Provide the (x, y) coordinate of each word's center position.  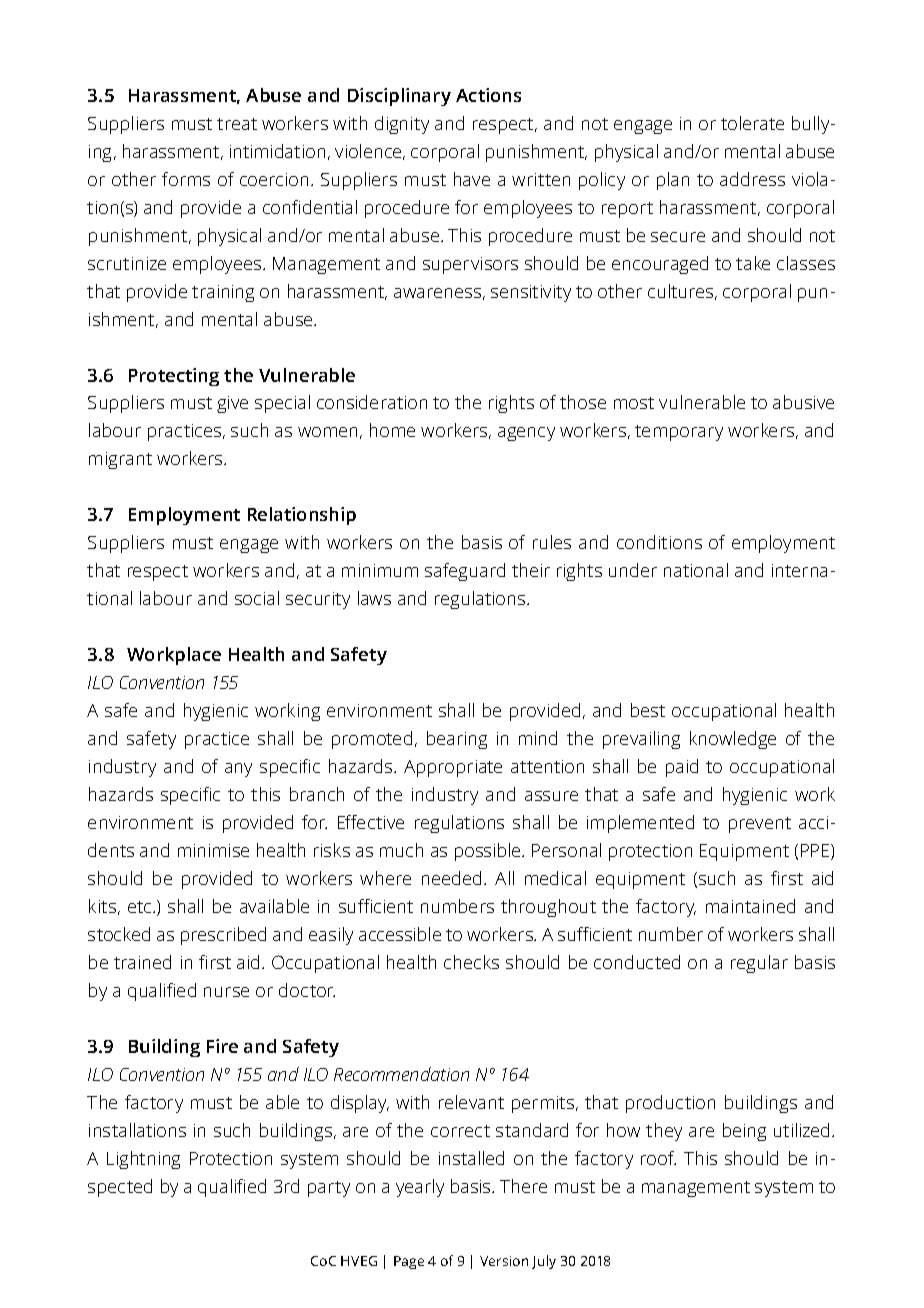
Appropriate (453, 768)
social (257, 598)
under (633, 570)
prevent (760, 825)
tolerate (752, 123)
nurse (226, 992)
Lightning (143, 1160)
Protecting (174, 377)
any (238, 770)
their (531, 570)
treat (237, 124)
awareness (437, 293)
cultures (682, 292)
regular (759, 964)
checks (471, 962)
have (472, 179)
